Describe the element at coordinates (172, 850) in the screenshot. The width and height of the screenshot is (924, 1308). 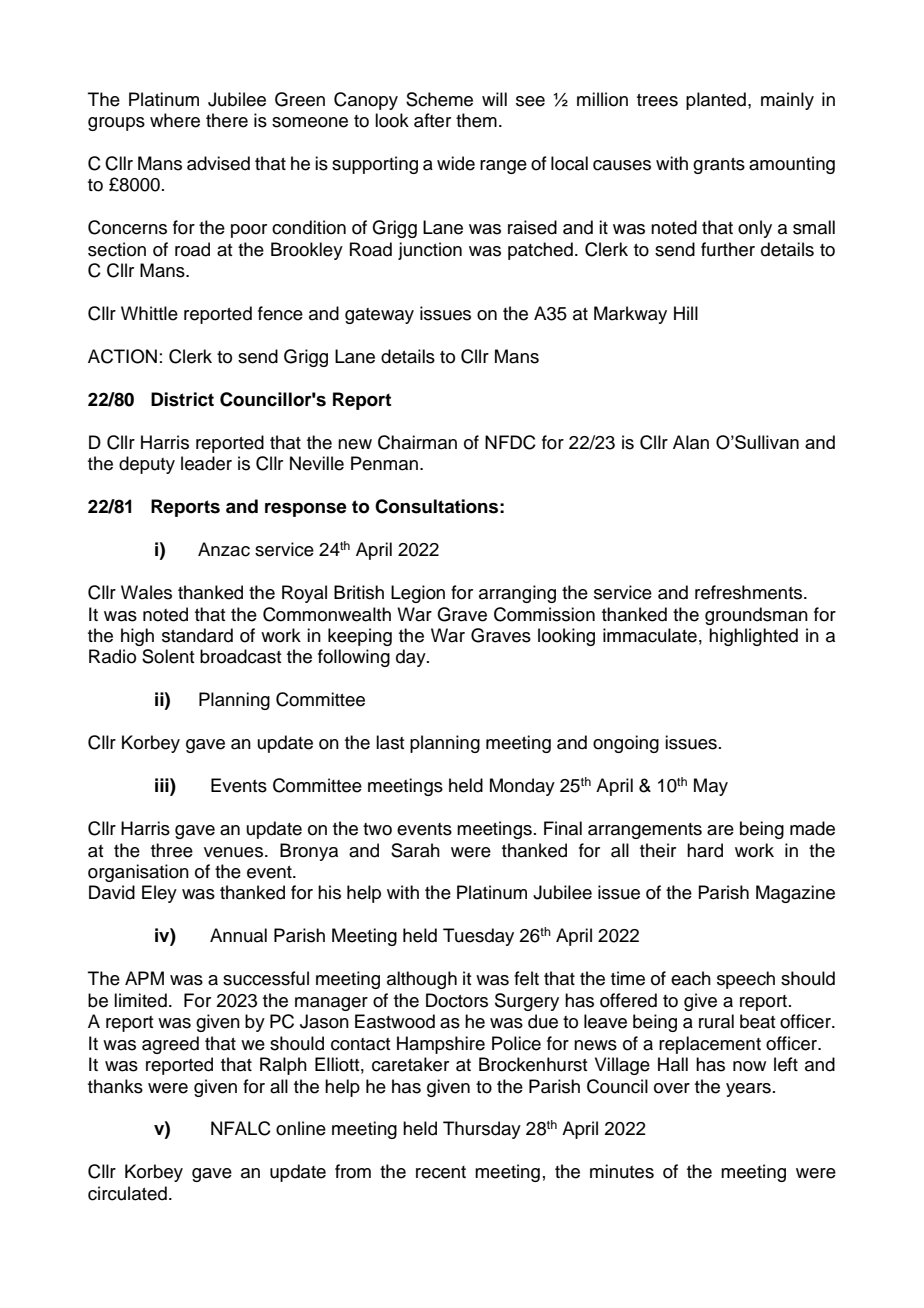
I see `three` at that location.
